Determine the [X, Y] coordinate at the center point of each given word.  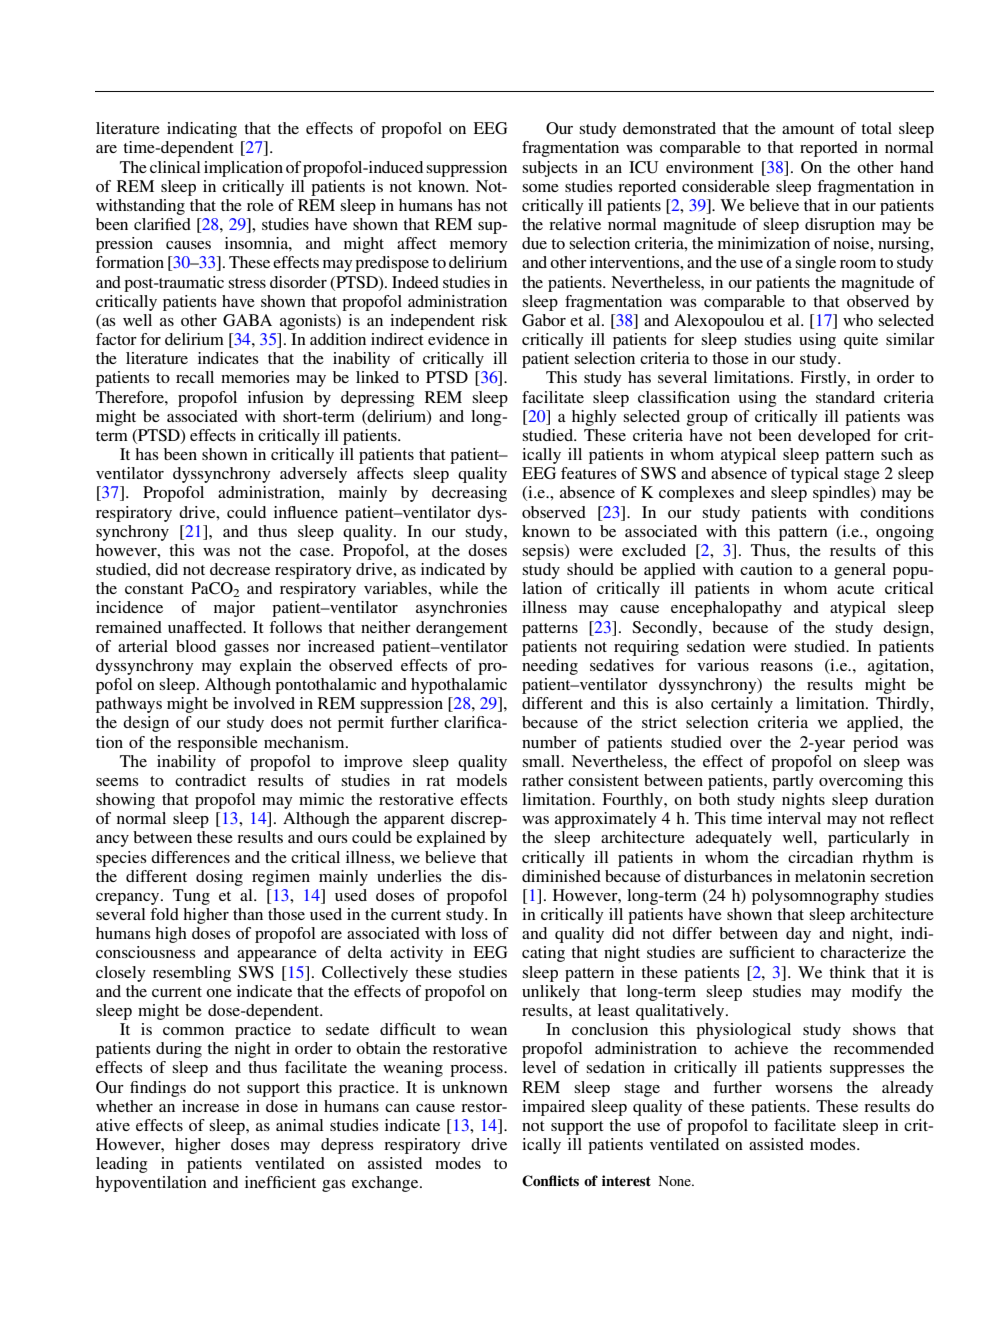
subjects [550, 169]
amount [808, 129]
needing [550, 667]
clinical [175, 167]
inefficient [280, 1182]
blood [196, 646]
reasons [786, 667]
